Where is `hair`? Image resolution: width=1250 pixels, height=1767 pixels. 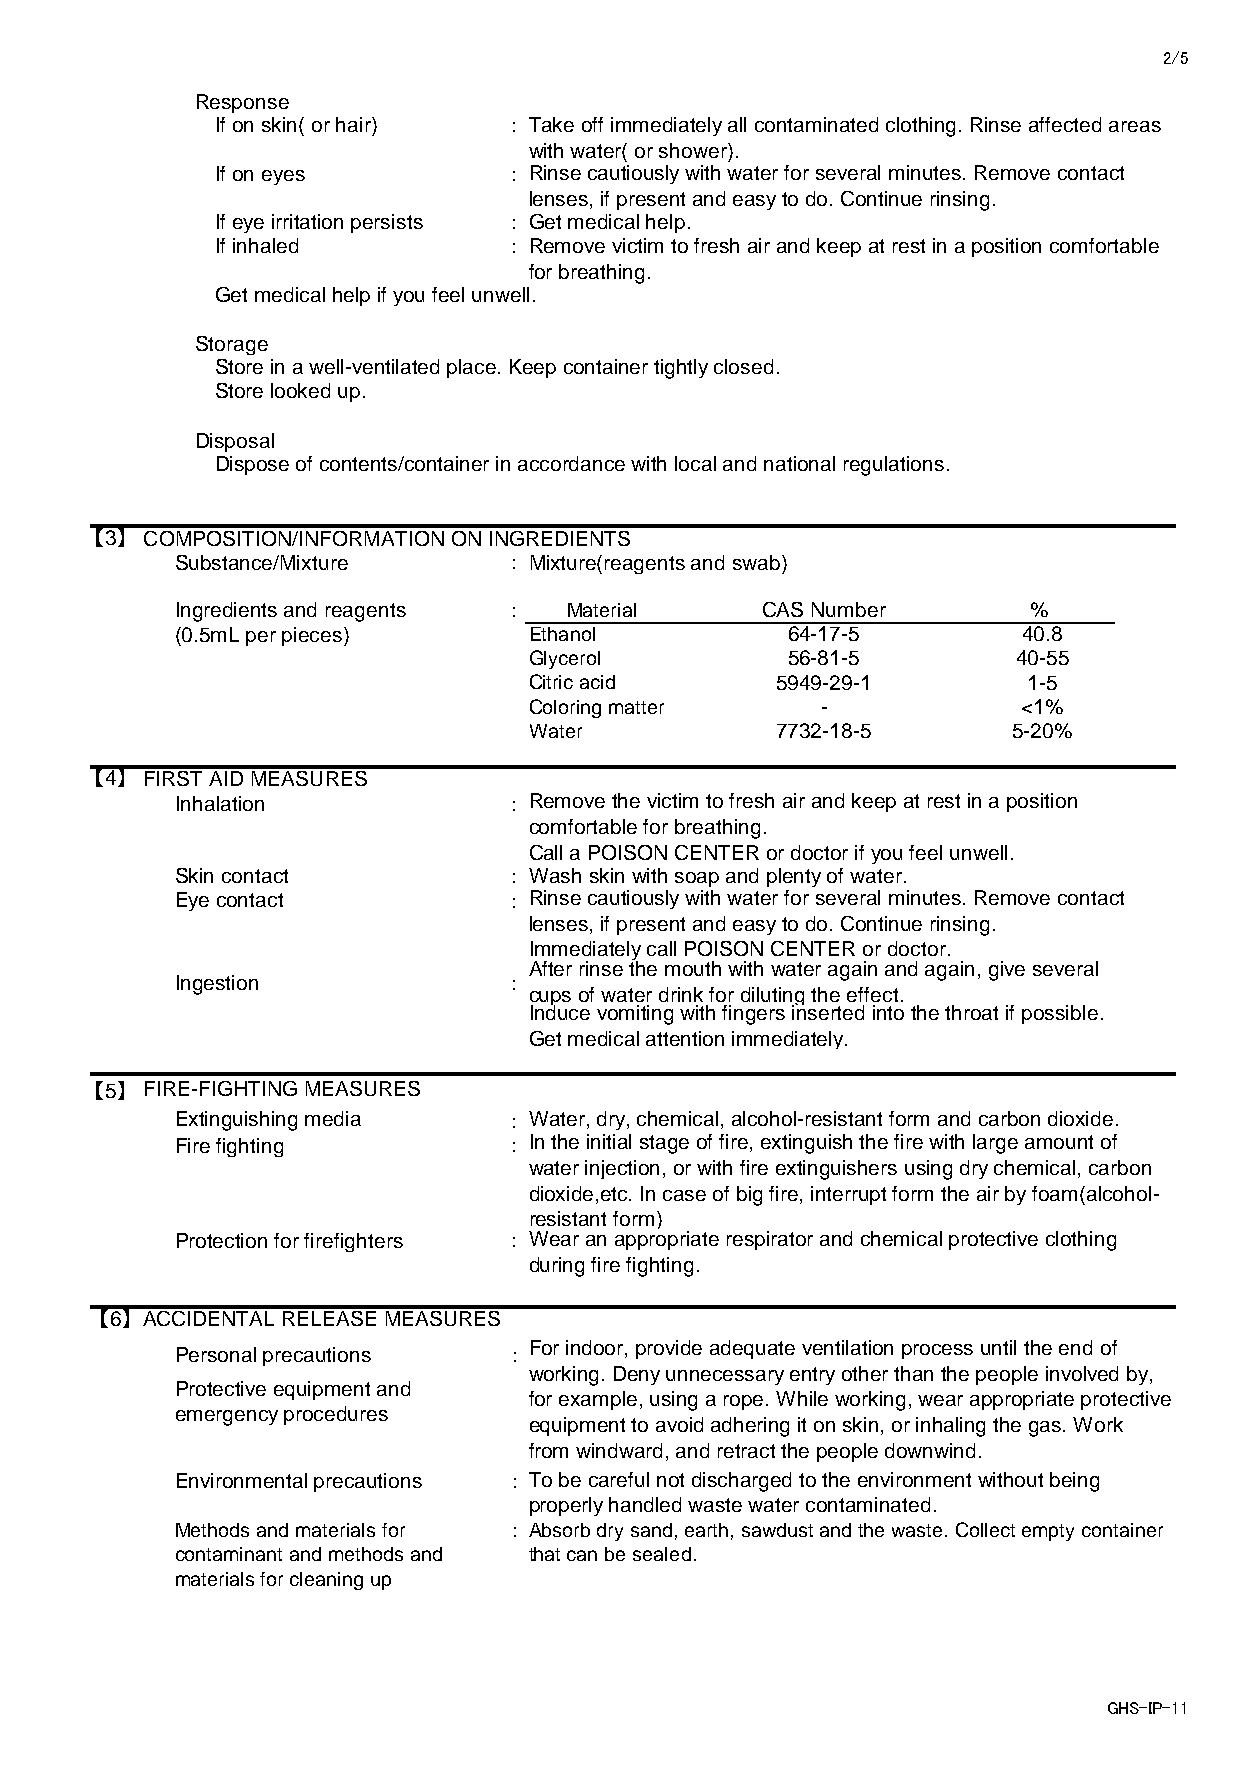 hair is located at coordinates (354, 124).
